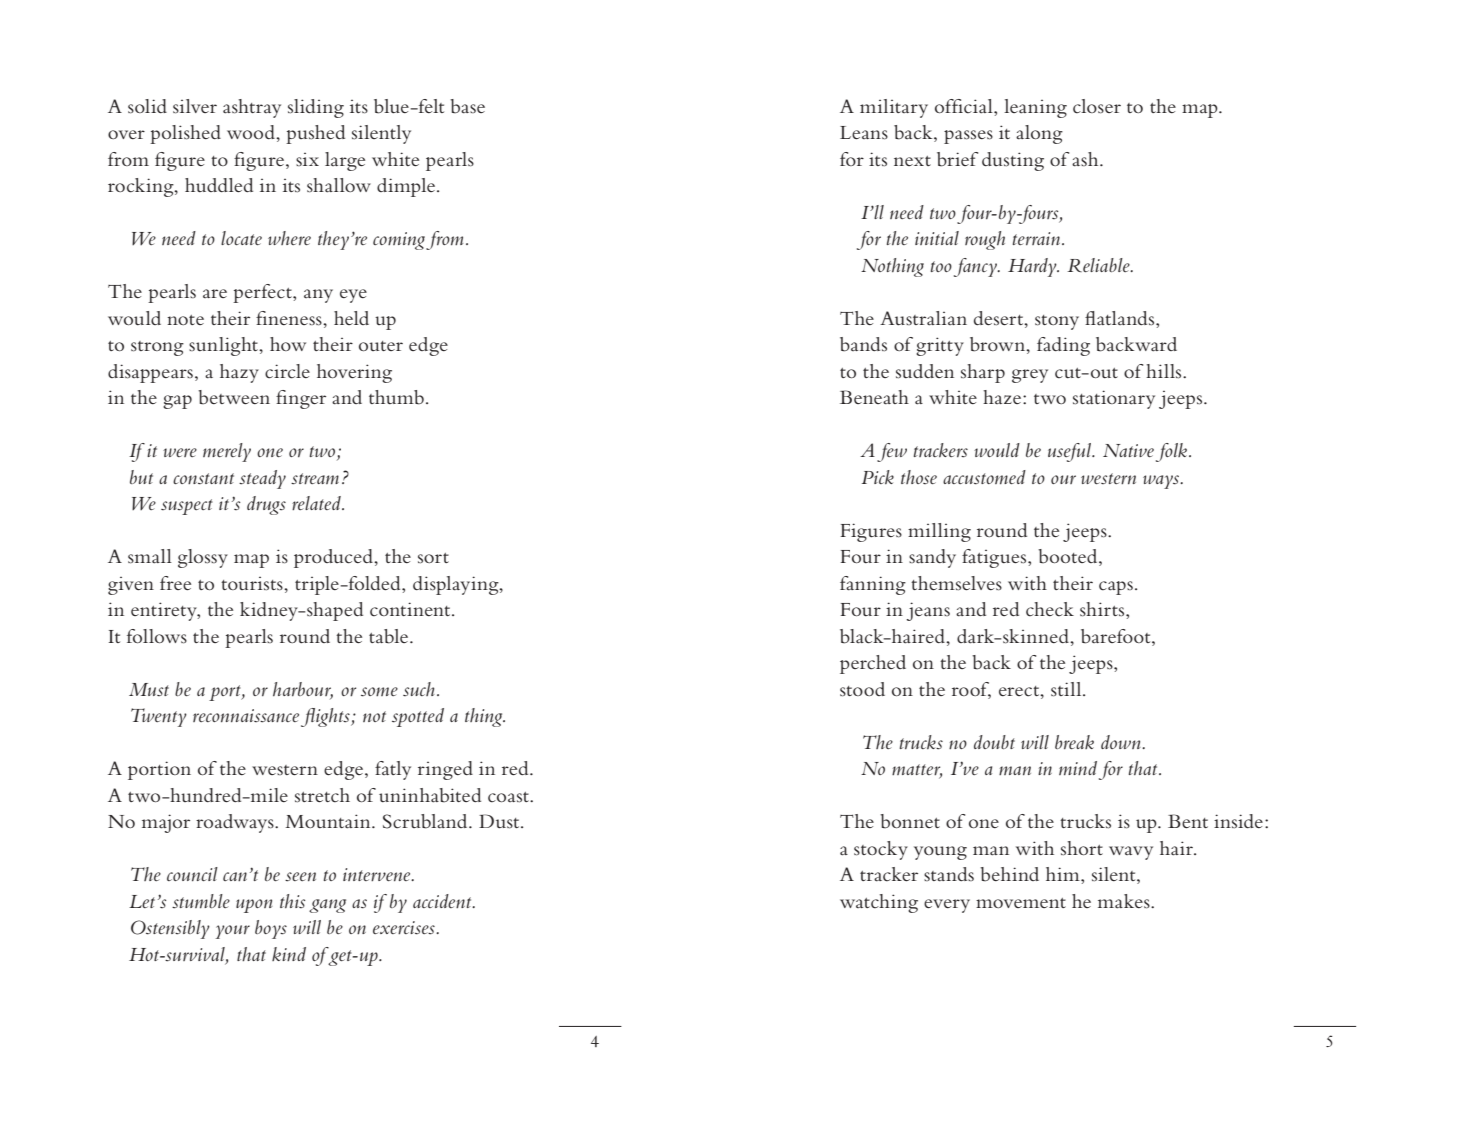 The image size is (1464, 1123). I want to click on fanning, so click(873, 585).
